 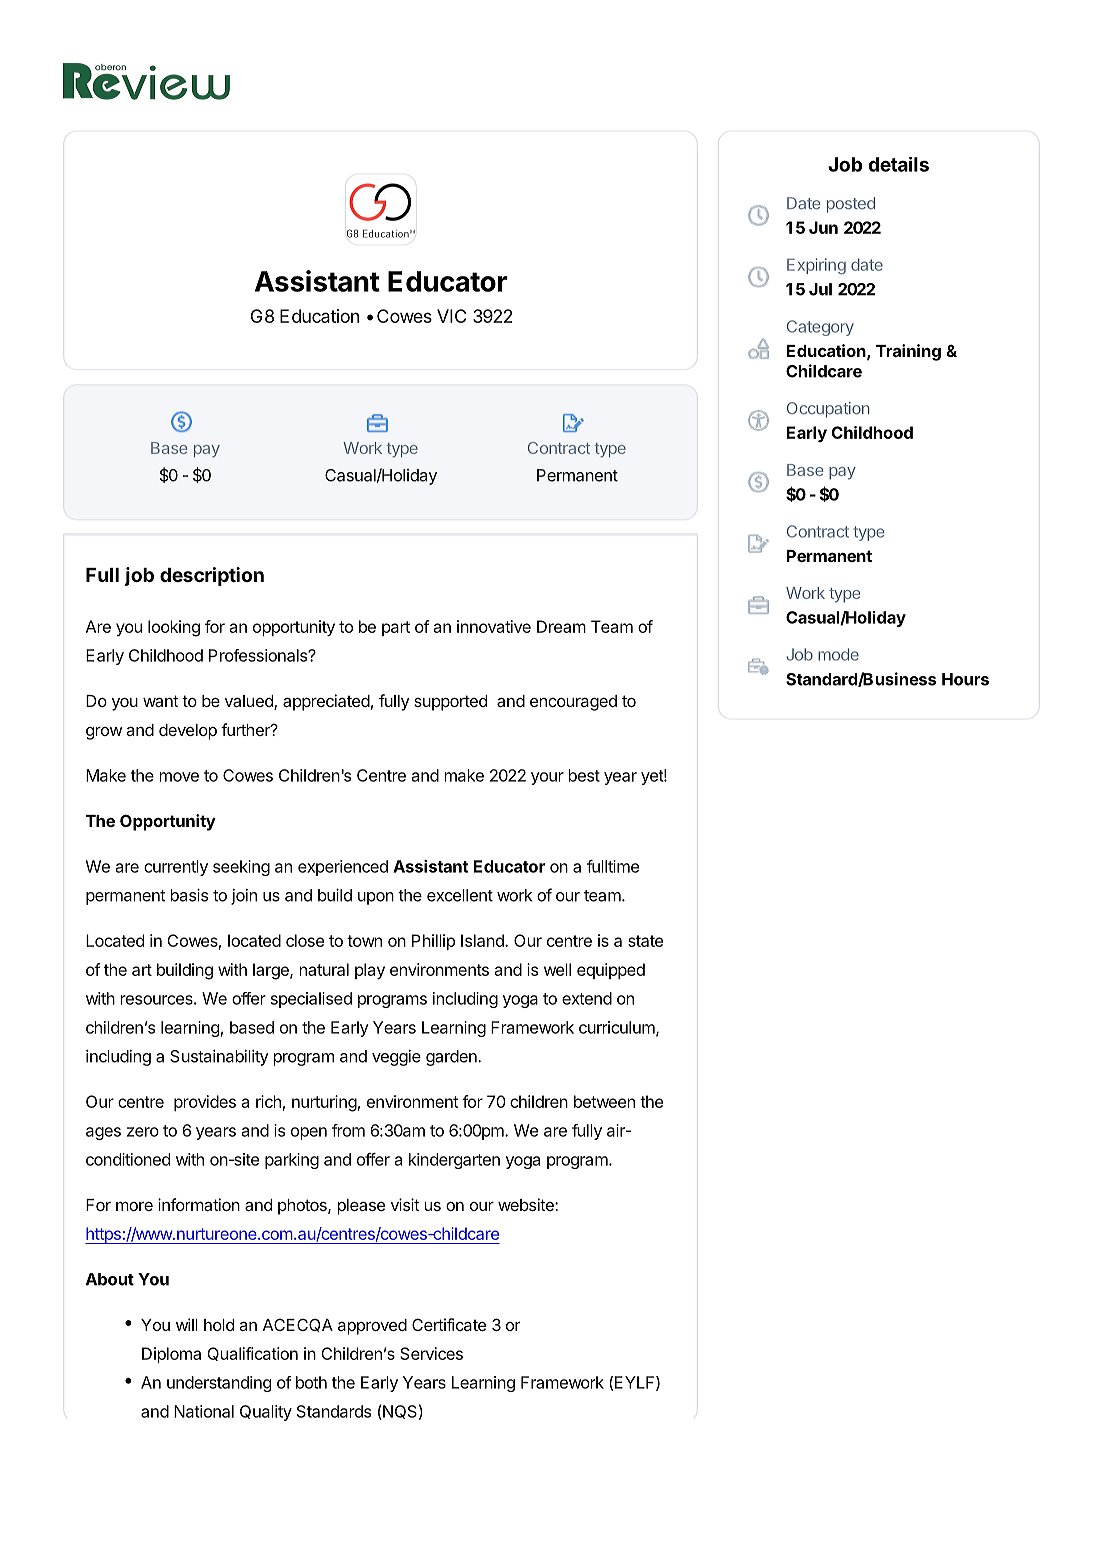 I want to click on Dream, so click(x=561, y=626).
